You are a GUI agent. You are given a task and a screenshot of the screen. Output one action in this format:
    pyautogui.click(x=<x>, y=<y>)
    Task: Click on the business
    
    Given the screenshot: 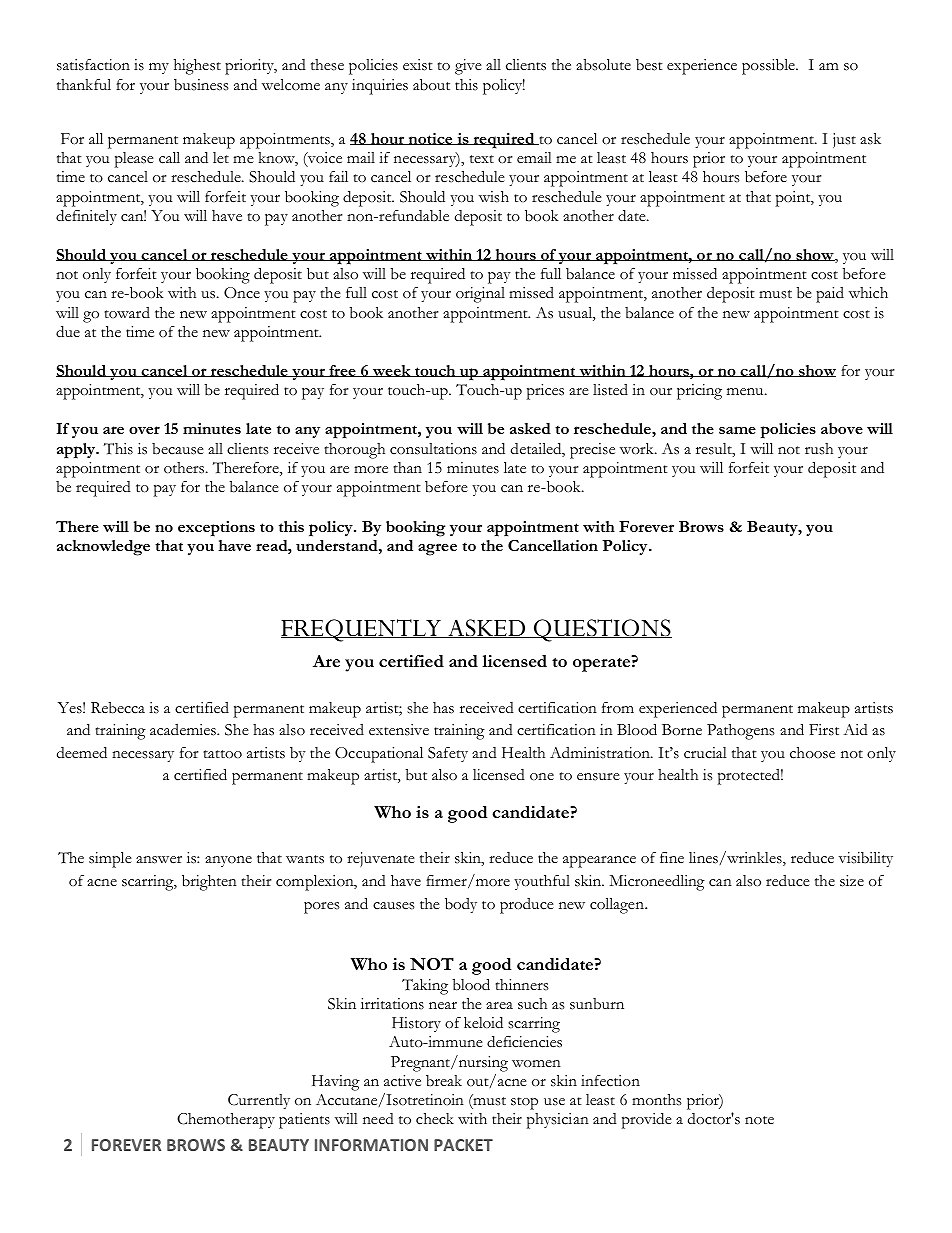 What is the action you would take?
    pyautogui.click(x=201, y=85)
